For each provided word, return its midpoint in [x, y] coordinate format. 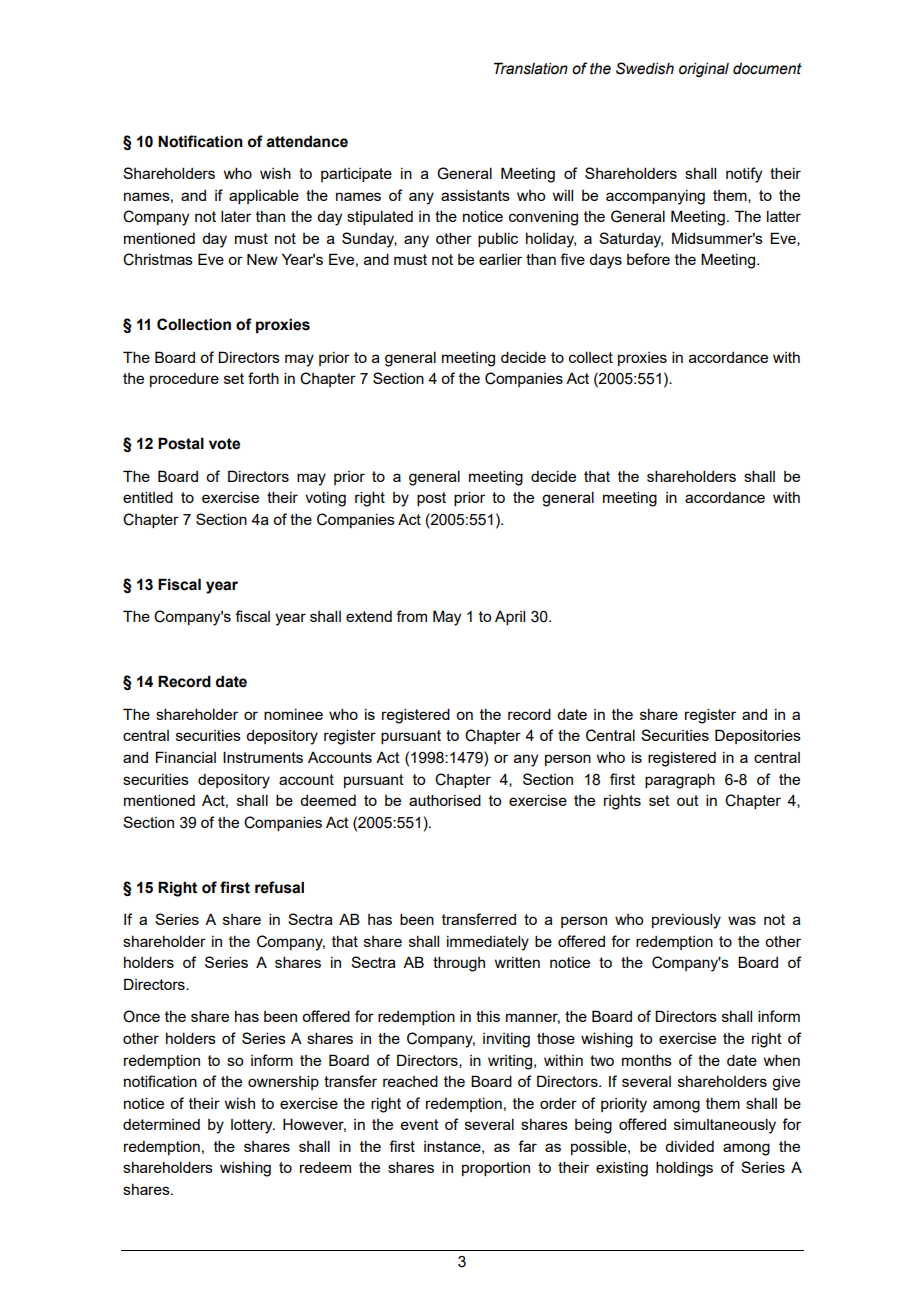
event [420, 1124]
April [510, 617]
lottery [253, 1126]
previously [686, 921]
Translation [531, 68]
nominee [293, 714]
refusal [279, 887]
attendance [307, 141]
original [704, 69]
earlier [500, 259]
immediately [488, 943]
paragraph [680, 781]
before [648, 259]
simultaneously [725, 1126]
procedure [184, 380]
